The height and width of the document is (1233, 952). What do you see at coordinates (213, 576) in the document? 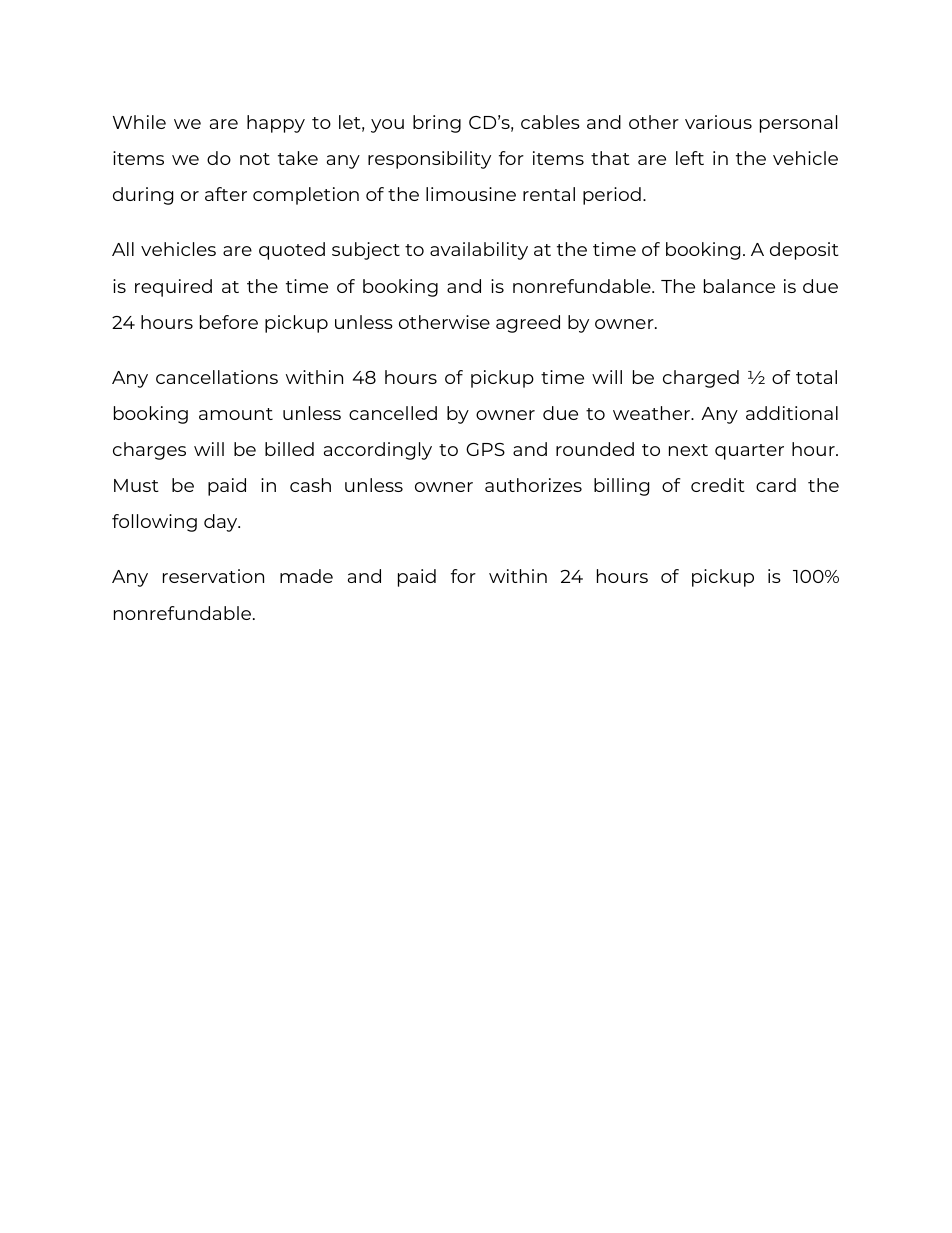
I see `reservation` at bounding box center [213, 576].
